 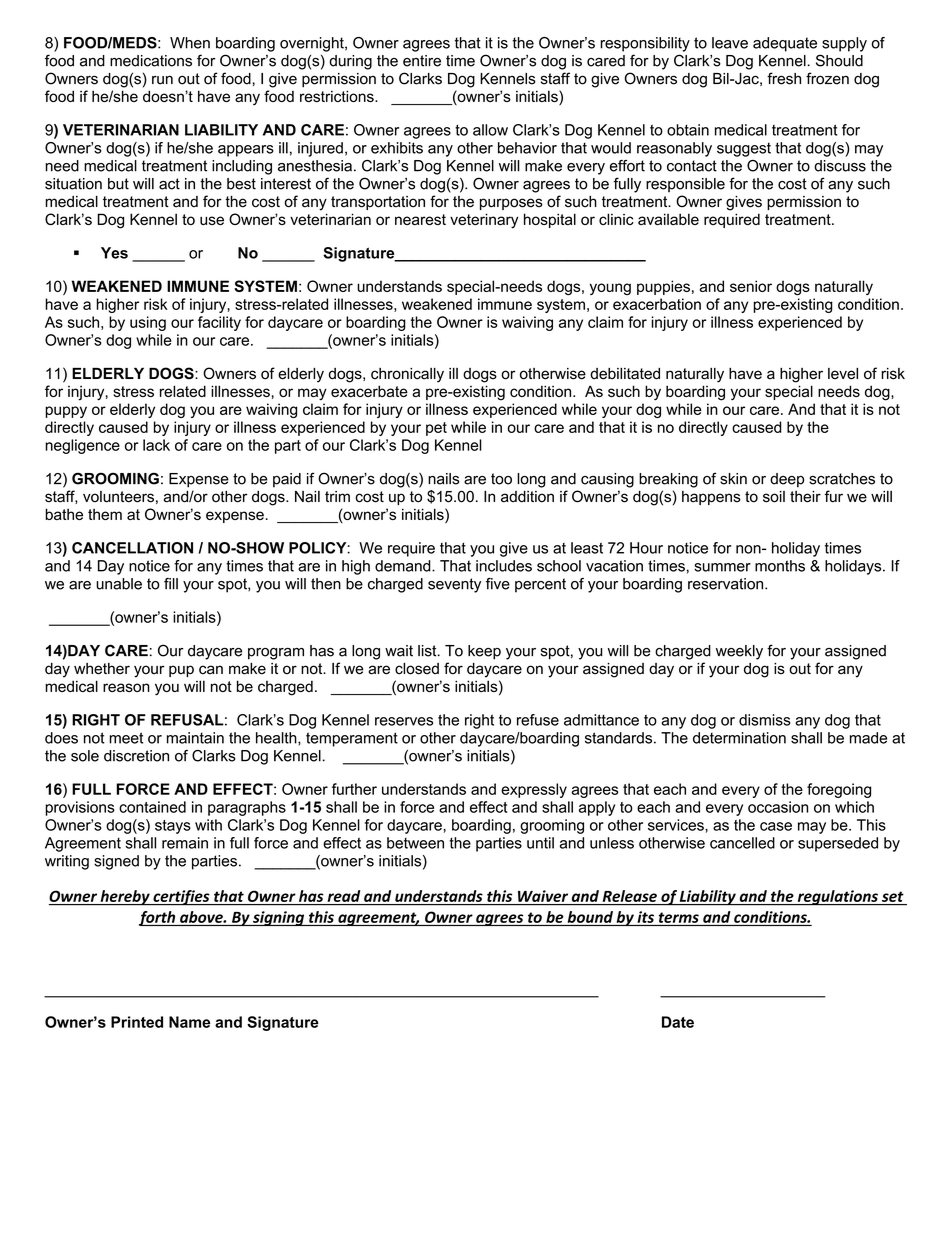 What do you see at coordinates (892, 897) in the page?
I see `set` at bounding box center [892, 897].
